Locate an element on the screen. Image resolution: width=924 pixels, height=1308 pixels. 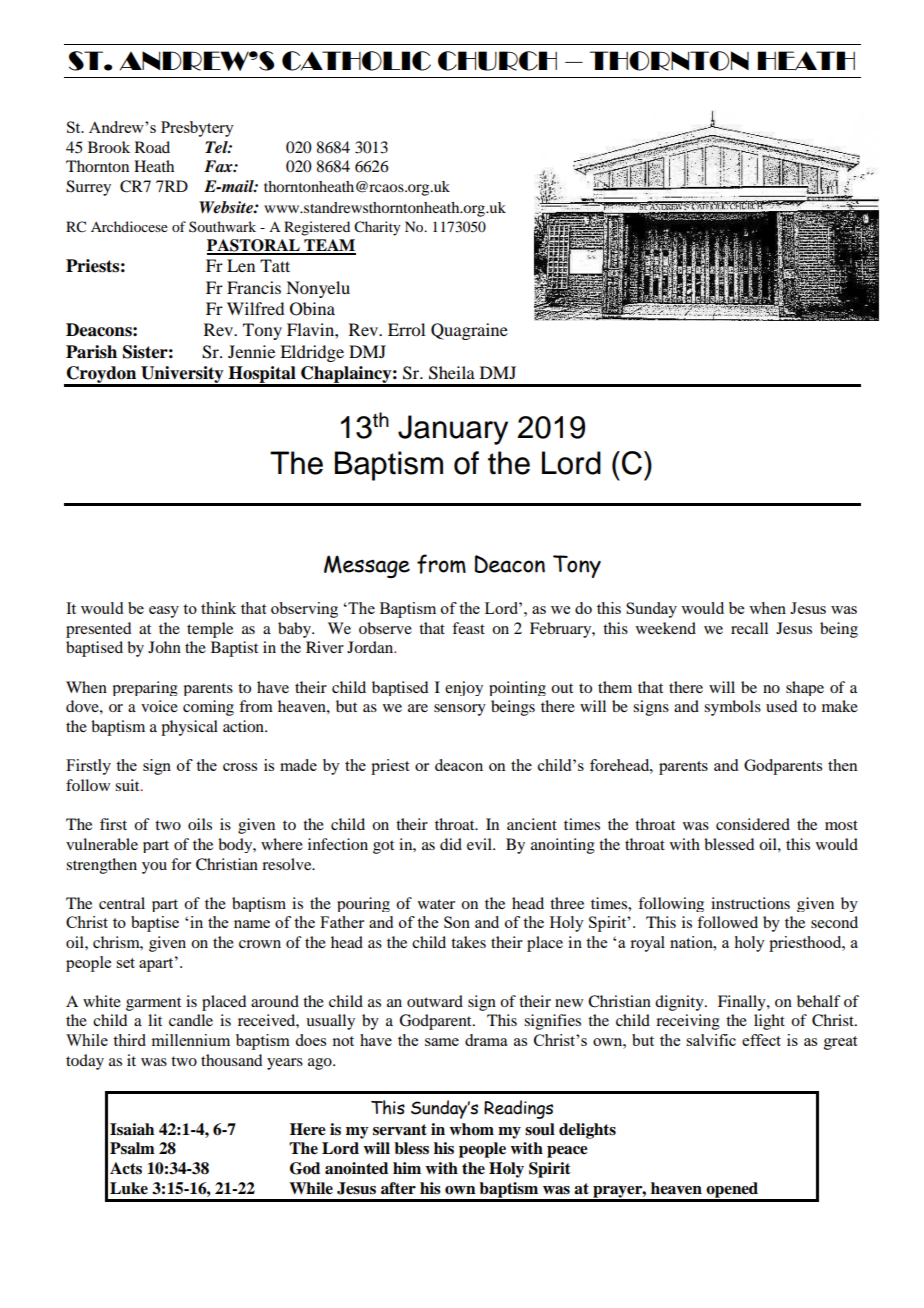
CATHOLIC is located at coordinates (356, 61).
